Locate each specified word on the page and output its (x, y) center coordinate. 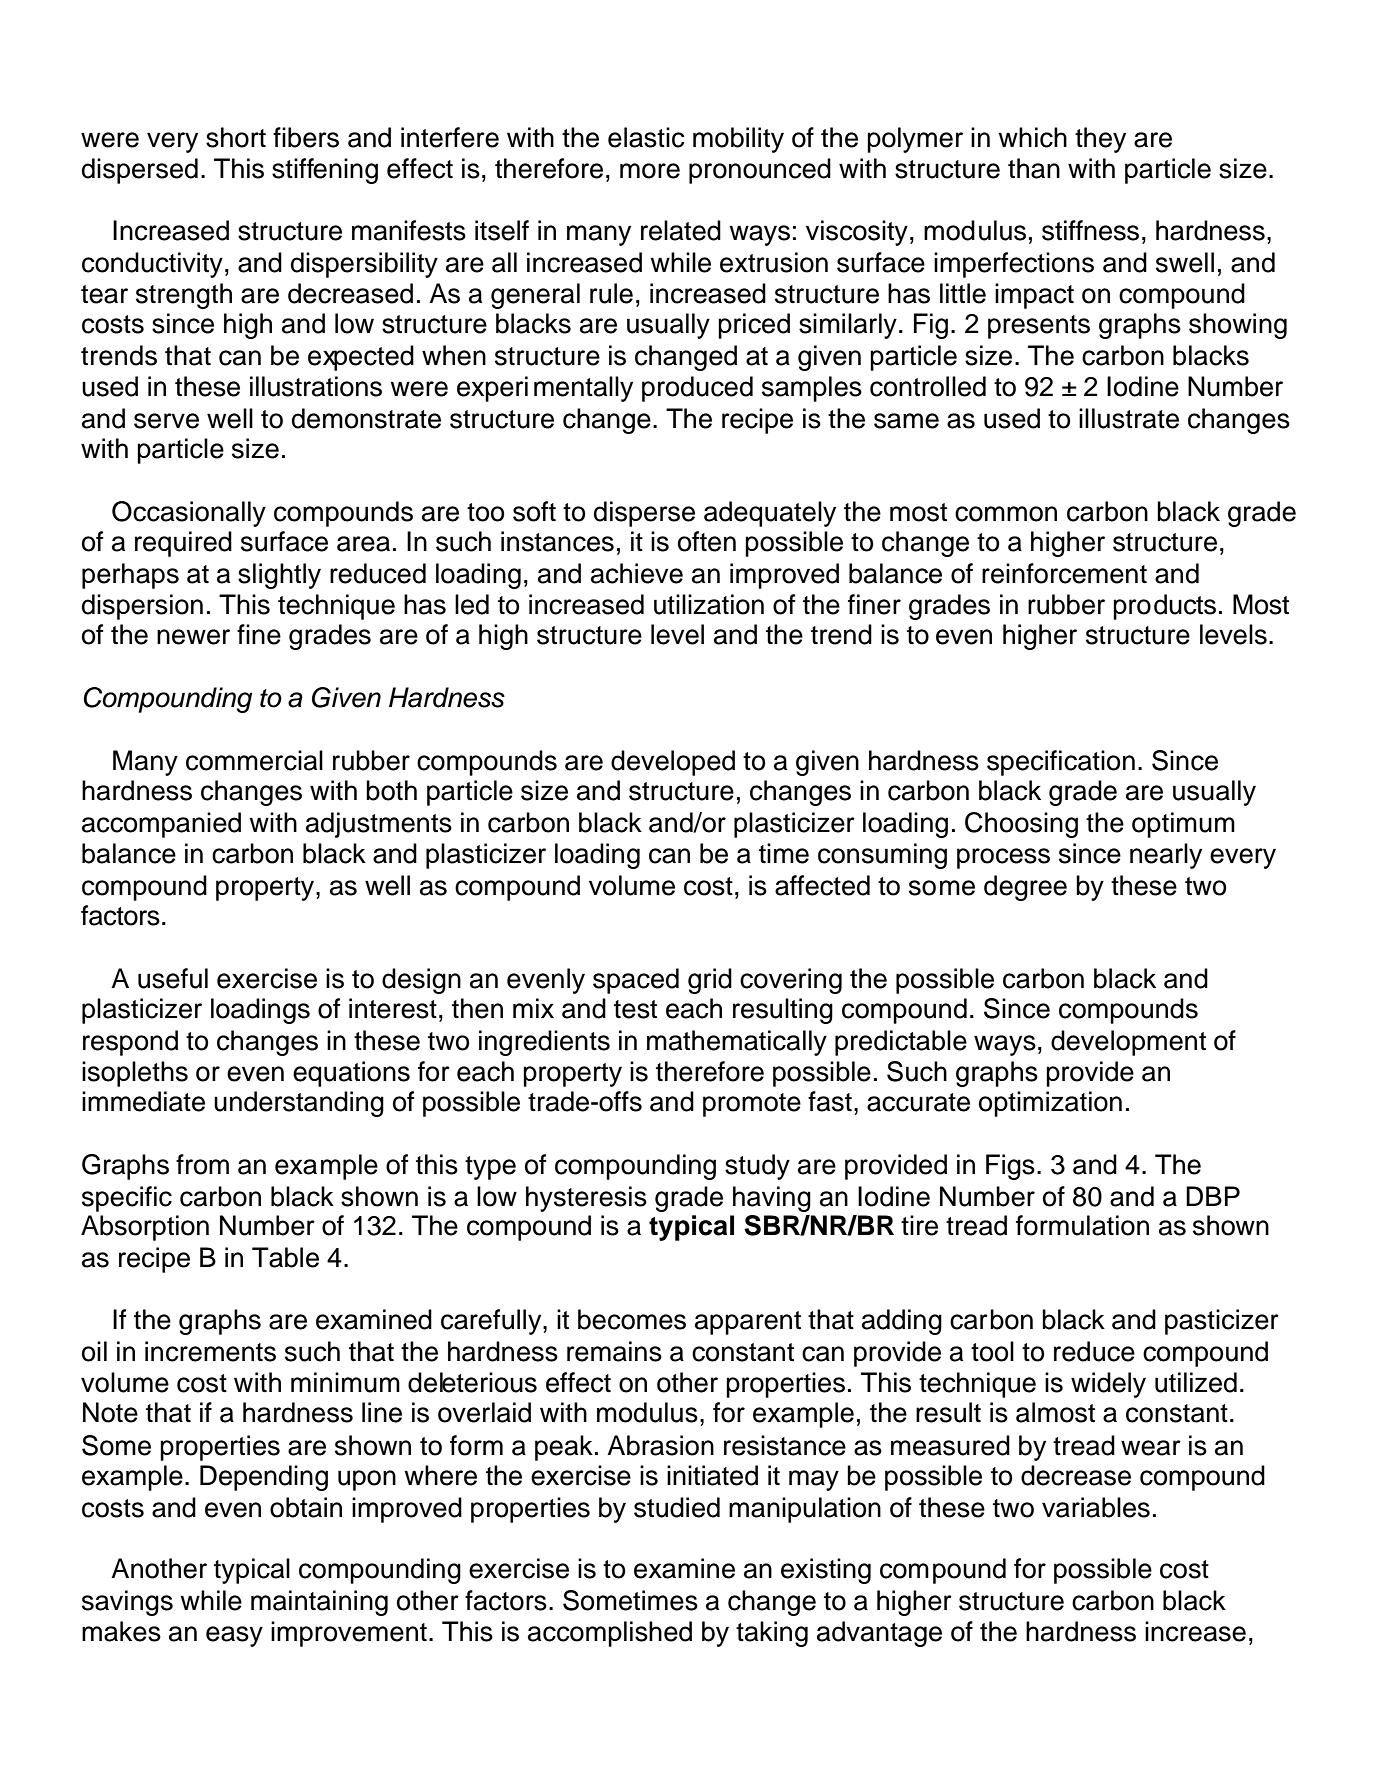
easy (234, 1636)
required (183, 544)
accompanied (161, 825)
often (707, 541)
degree (1025, 888)
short (236, 137)
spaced (636, 981)
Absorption (145, 1228)
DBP (1213, 1196)
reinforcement (1064, 573)
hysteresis (586, 1199)
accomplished (610, 1634)
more (650, 171)
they (1100, 140)
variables (1096, 1507)
